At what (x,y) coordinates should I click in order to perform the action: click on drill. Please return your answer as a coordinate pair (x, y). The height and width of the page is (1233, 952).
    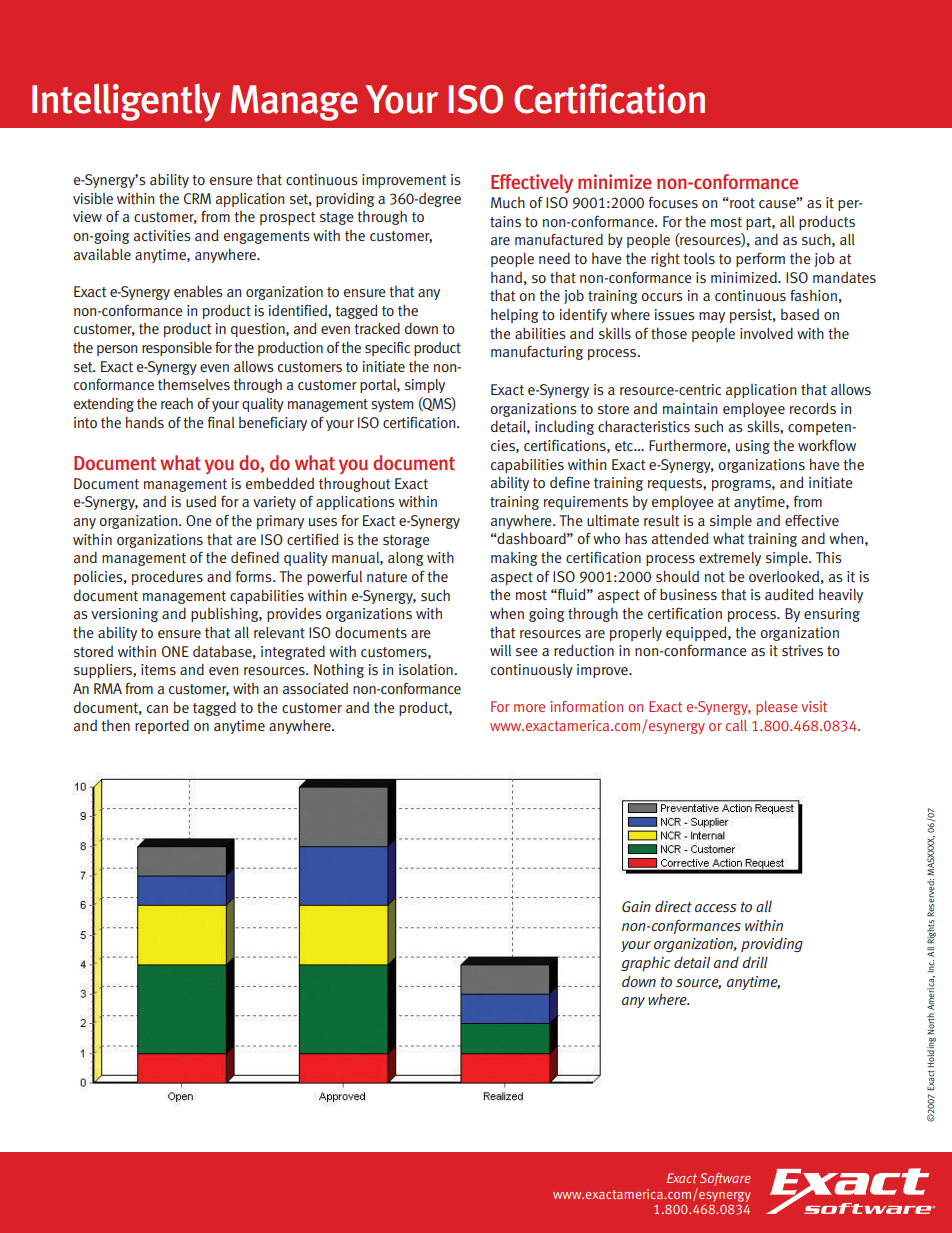
    Looking at the image, I should click on (755, 962).
